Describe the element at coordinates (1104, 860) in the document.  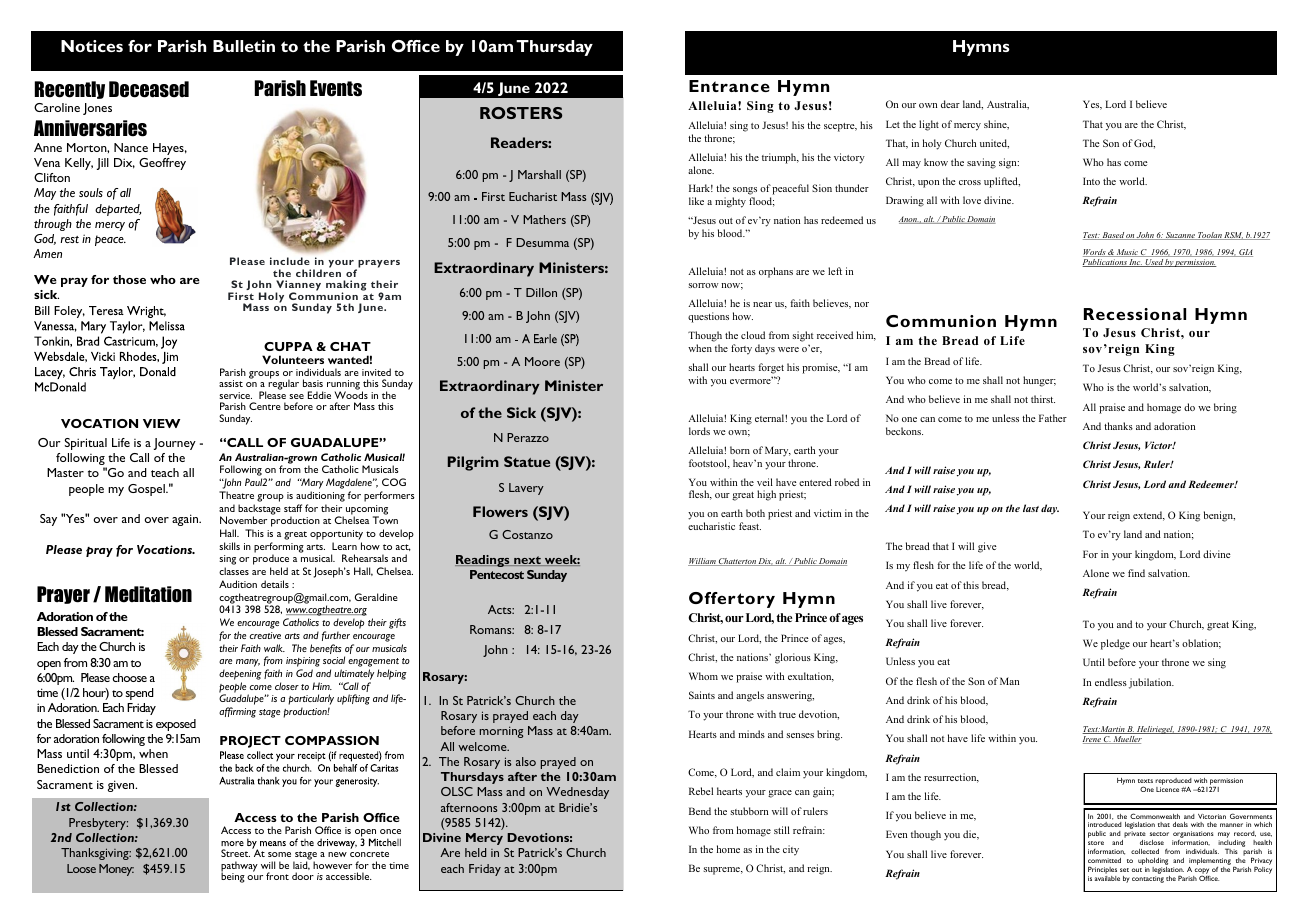
I see `committed` at that location.
